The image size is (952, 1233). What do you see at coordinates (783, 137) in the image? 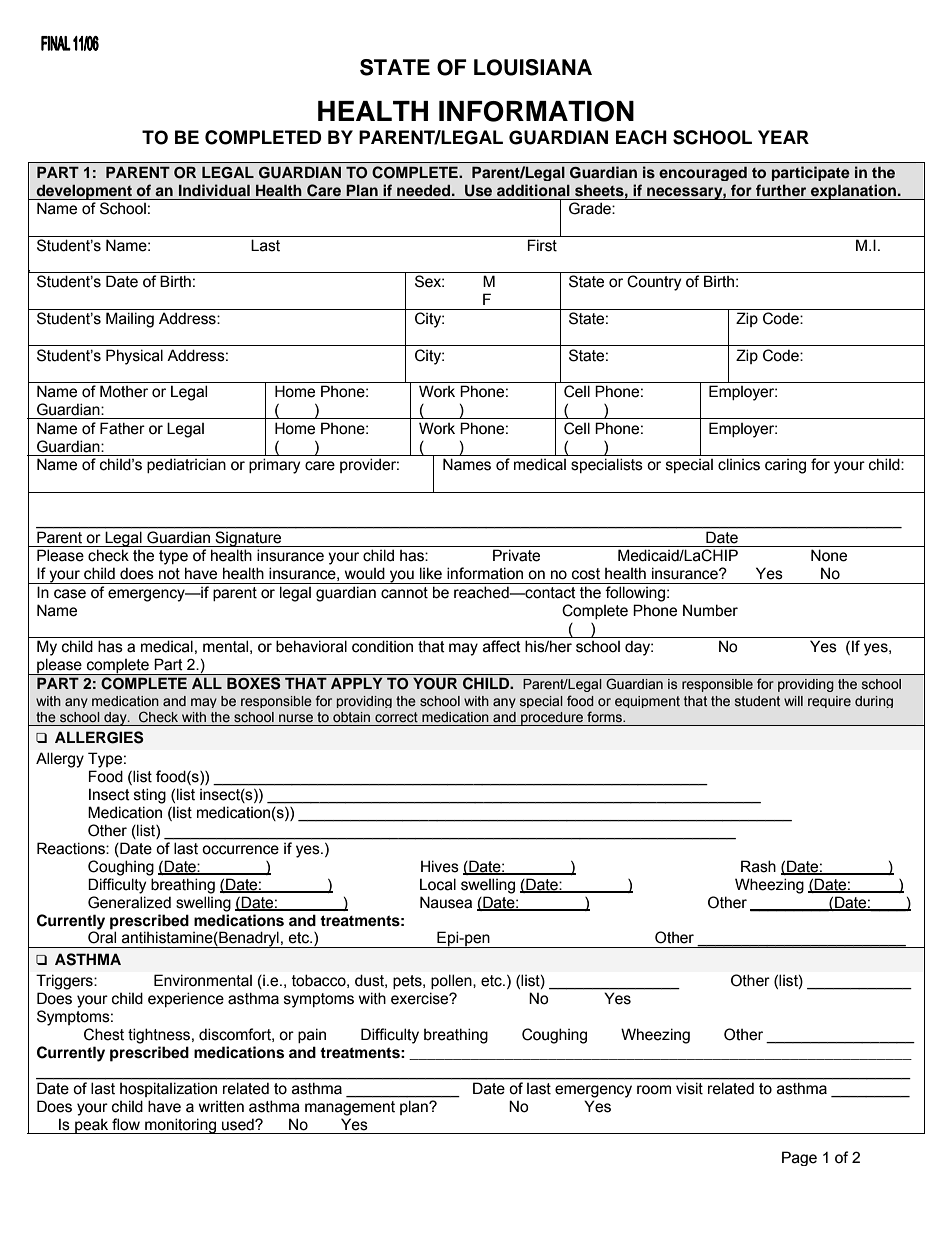
I see `YEAR` at bounding box center [783, 137].
